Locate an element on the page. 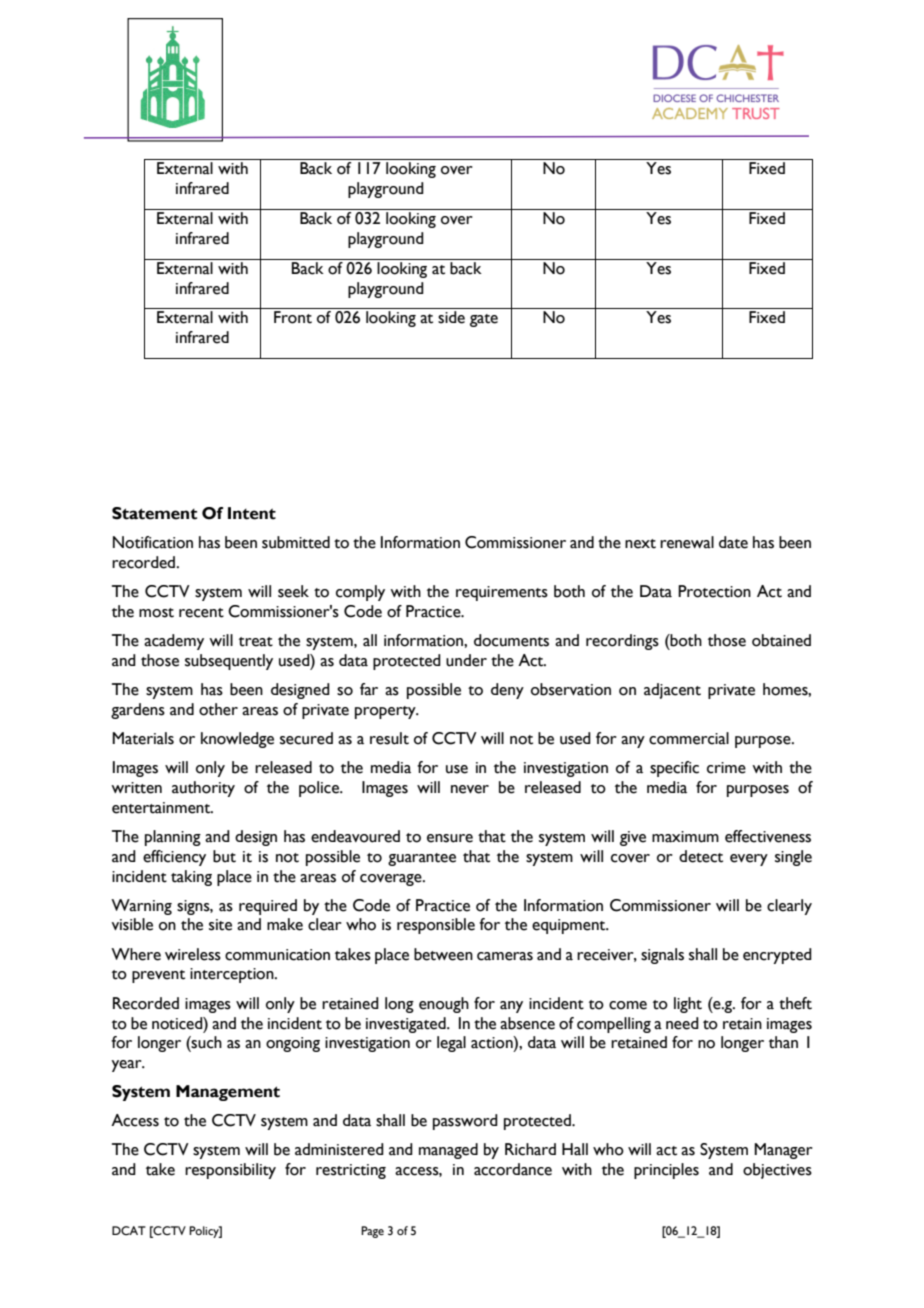  authority is located at coordinates (203, 789).
